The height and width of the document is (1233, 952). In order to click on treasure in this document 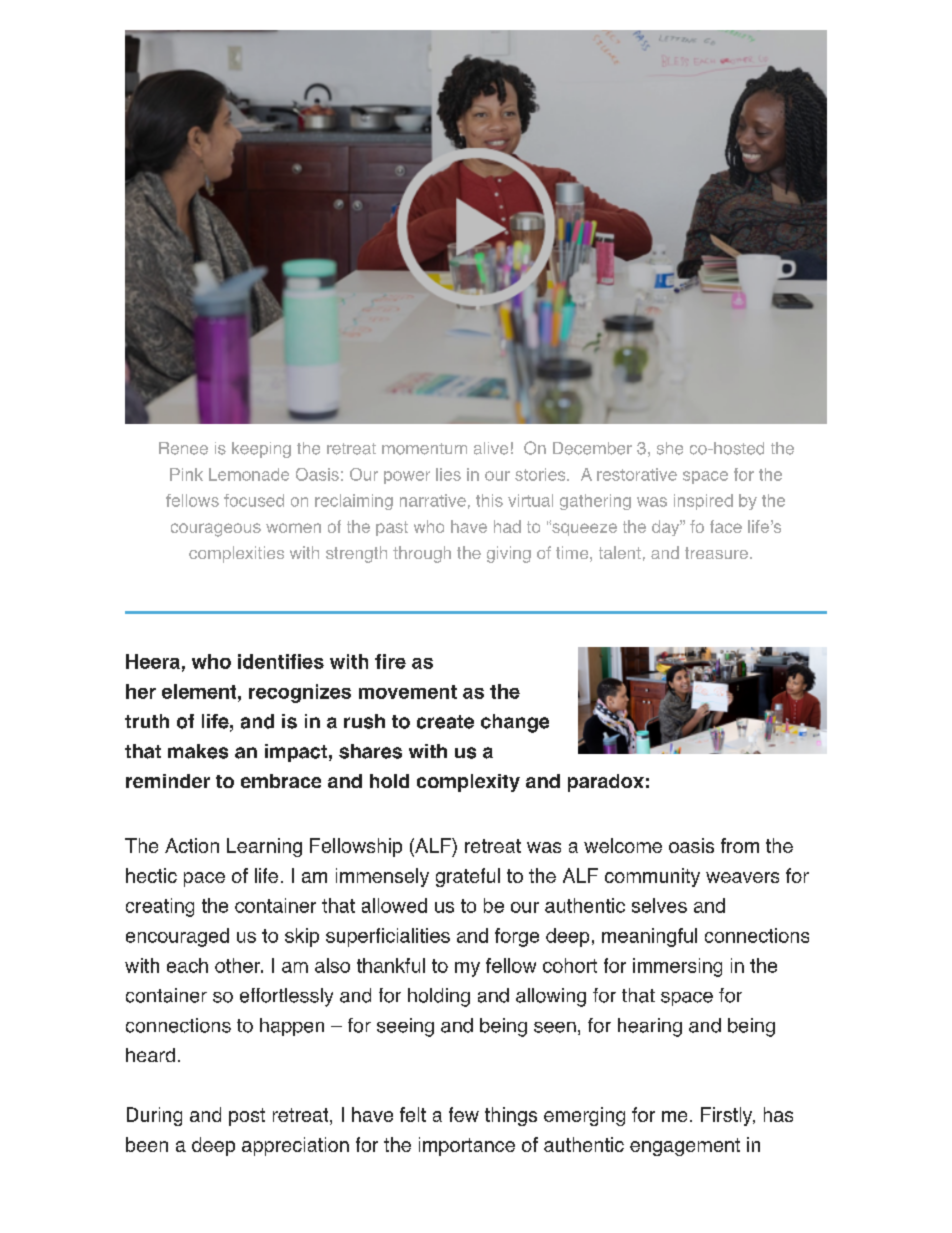, I will do `click(716, 553)`.
